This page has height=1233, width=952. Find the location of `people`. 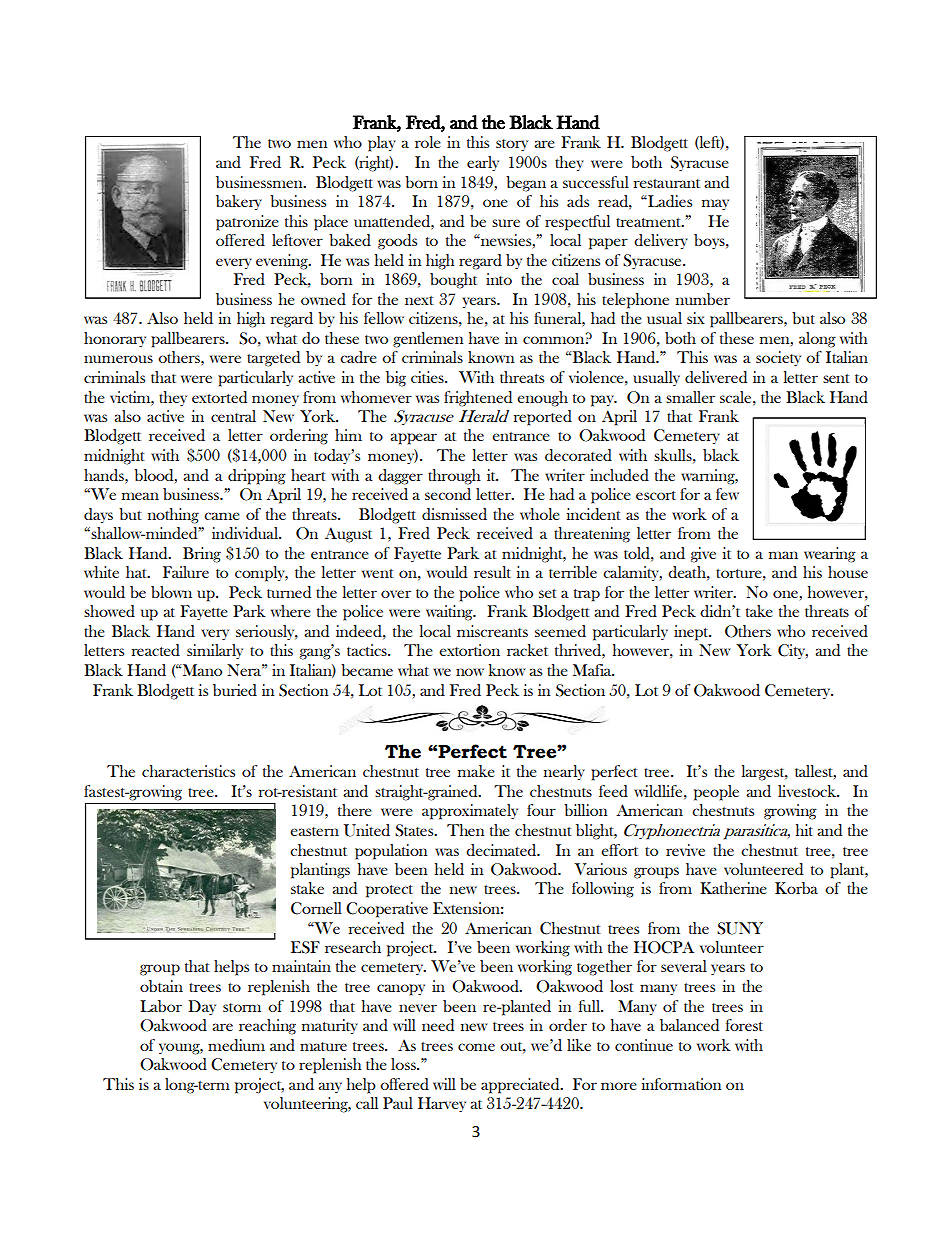

people is located at coordinates (716, 793).
